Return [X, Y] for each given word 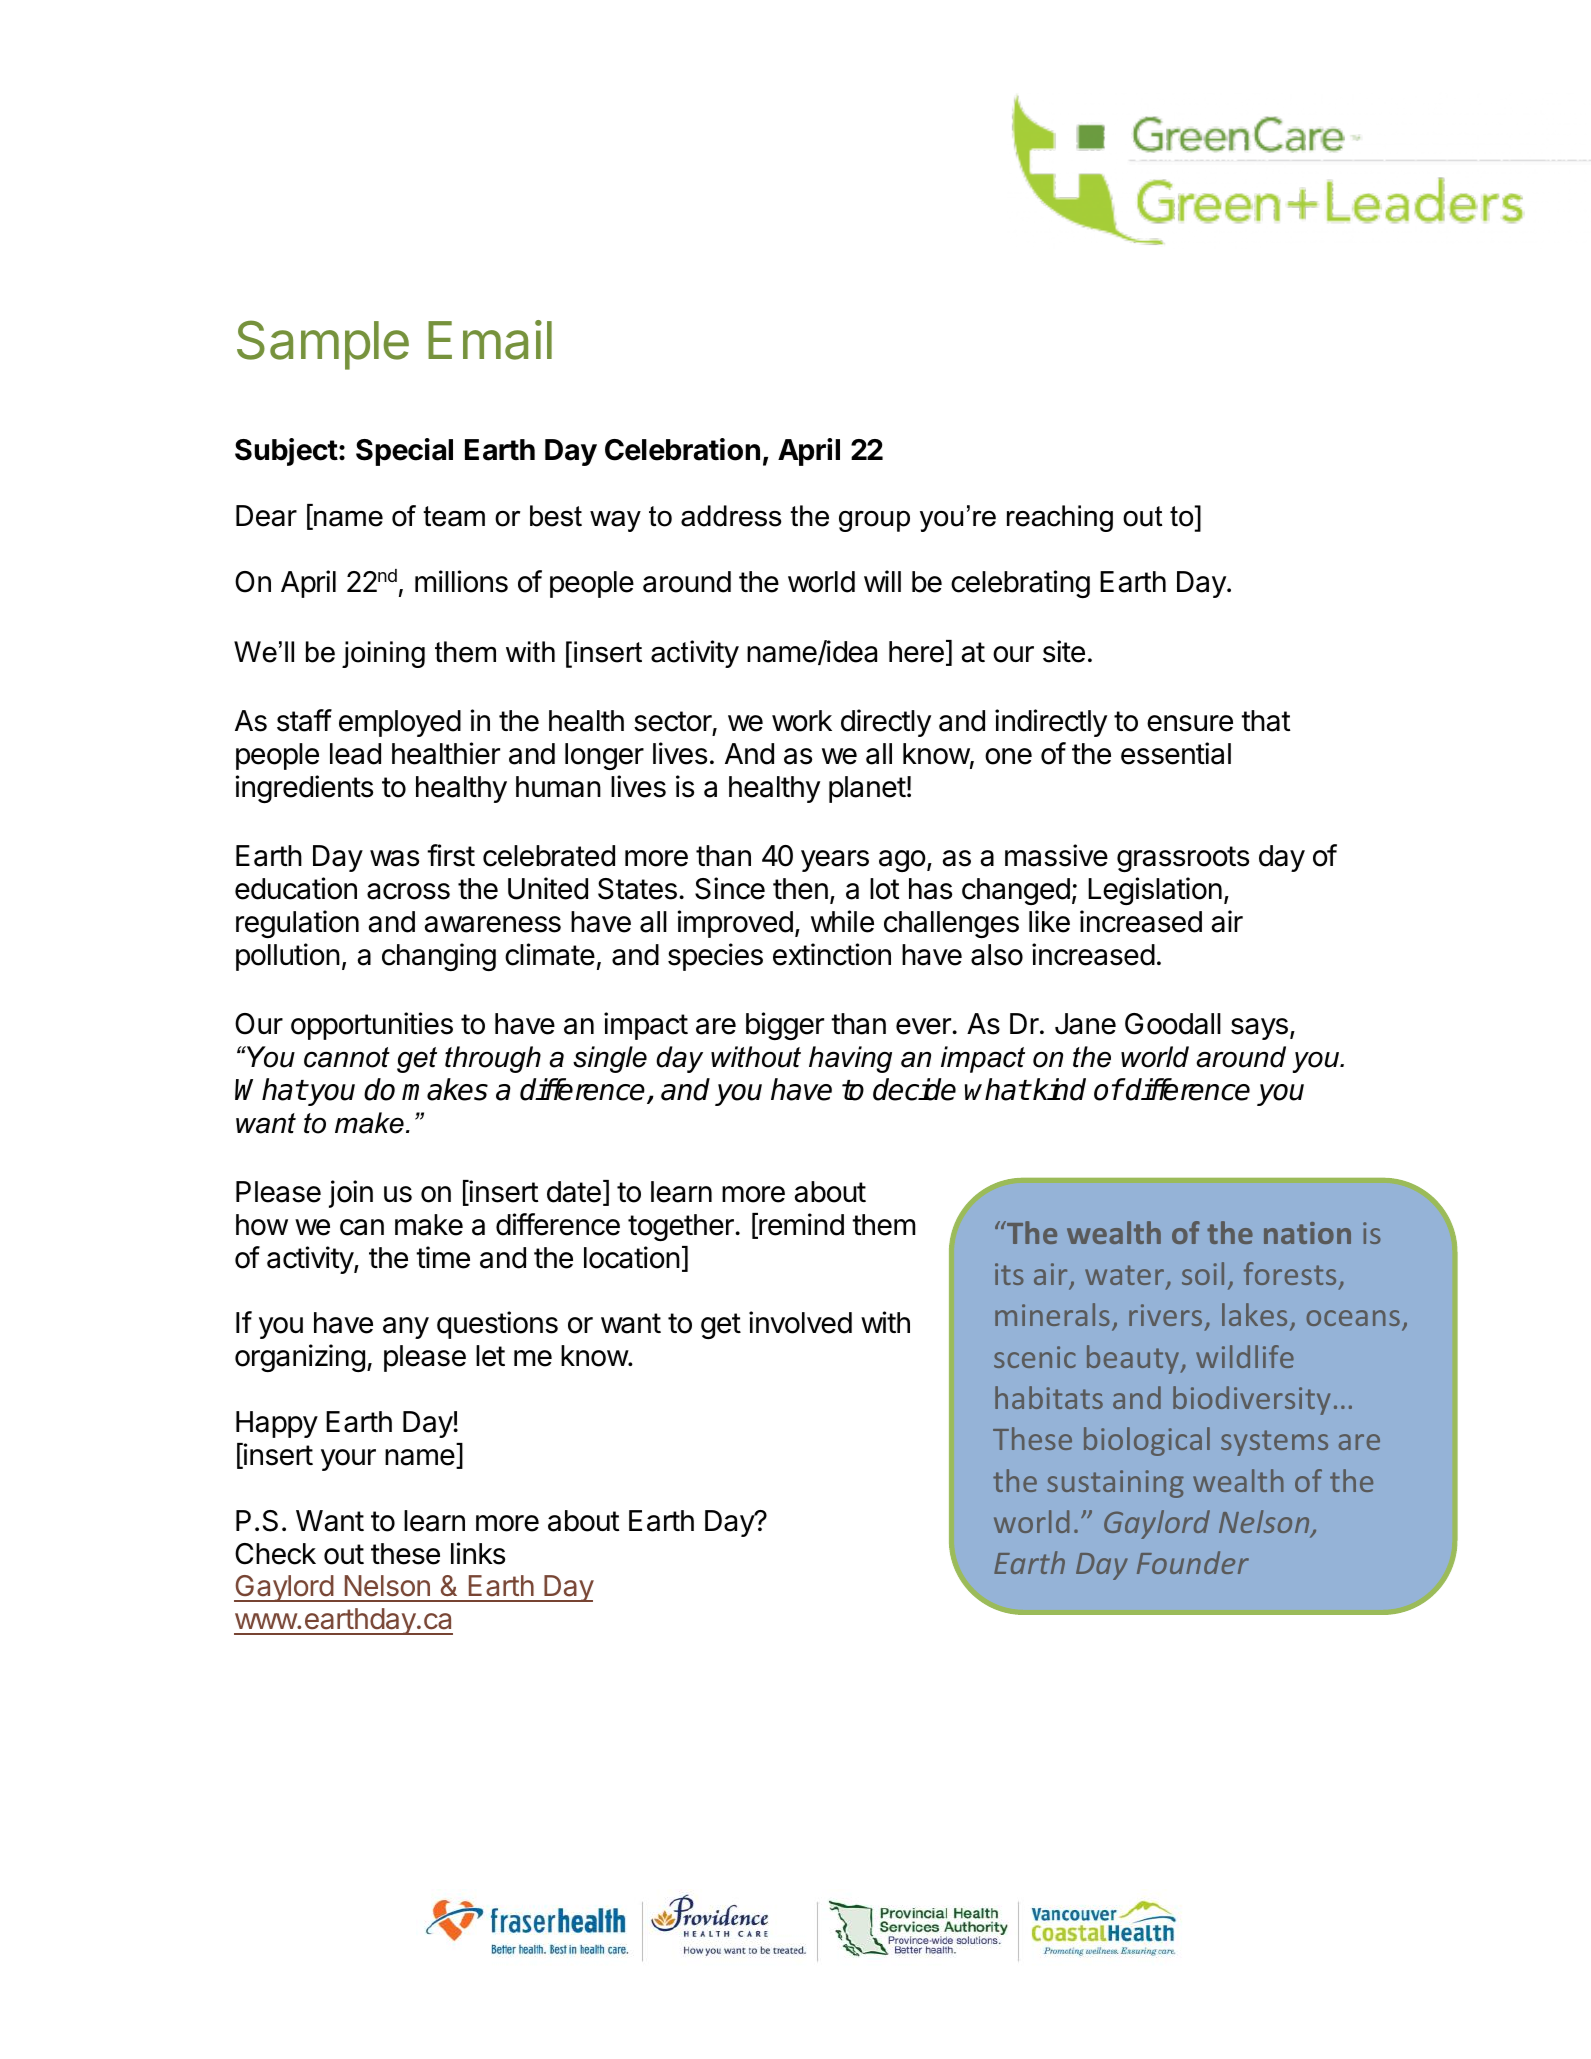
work [802, 721]
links [478, 1553]
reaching [1060, 518]
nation [1307, 1233]
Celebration [682, 449]
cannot [347, 1057]
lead [355, 754]
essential [1176, 753]
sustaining [1115, 1484]
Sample [323, 345]
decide [914, 1089]
